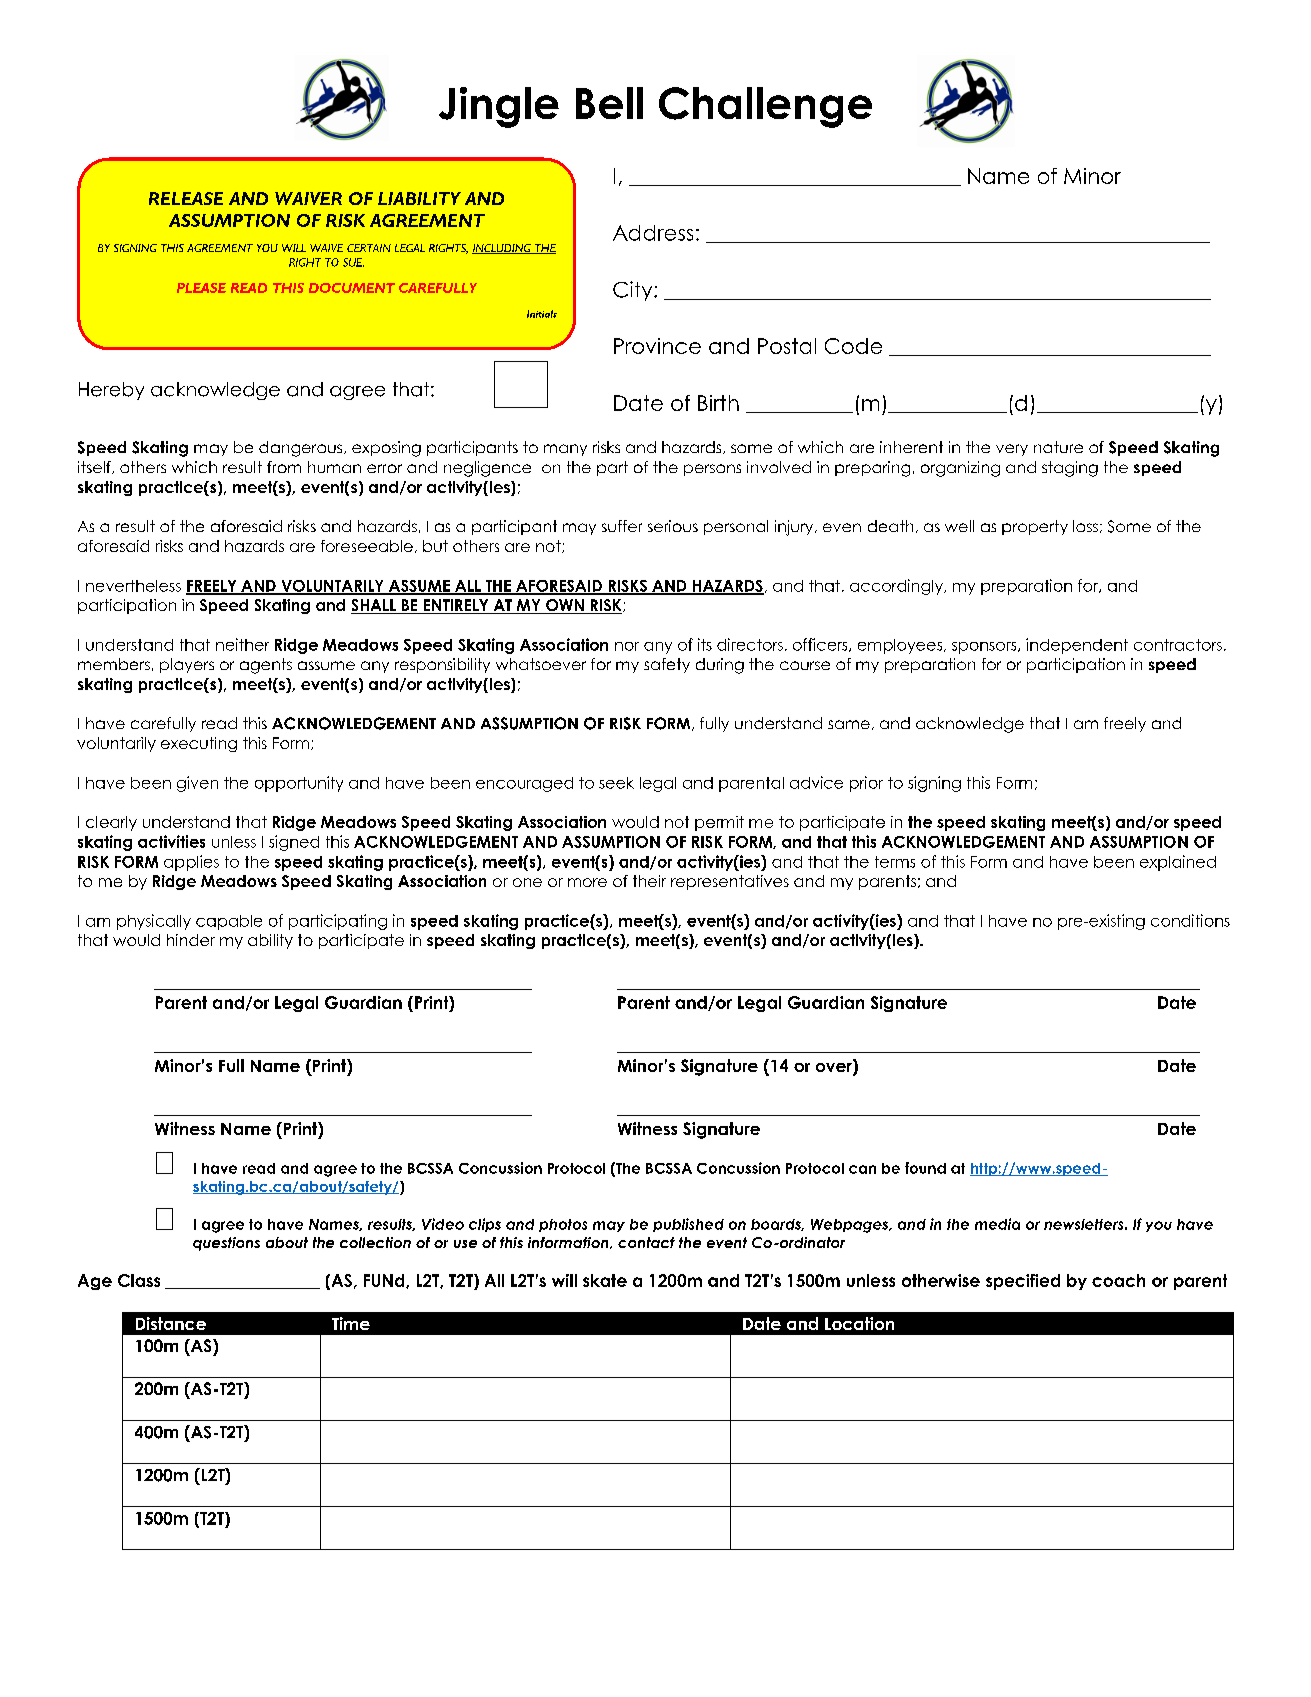 The height and width of the screenshot is (1697, 1311). Describe the element at coordinates (765, 107) in the screenshot. I see `Challenge` at that location.
